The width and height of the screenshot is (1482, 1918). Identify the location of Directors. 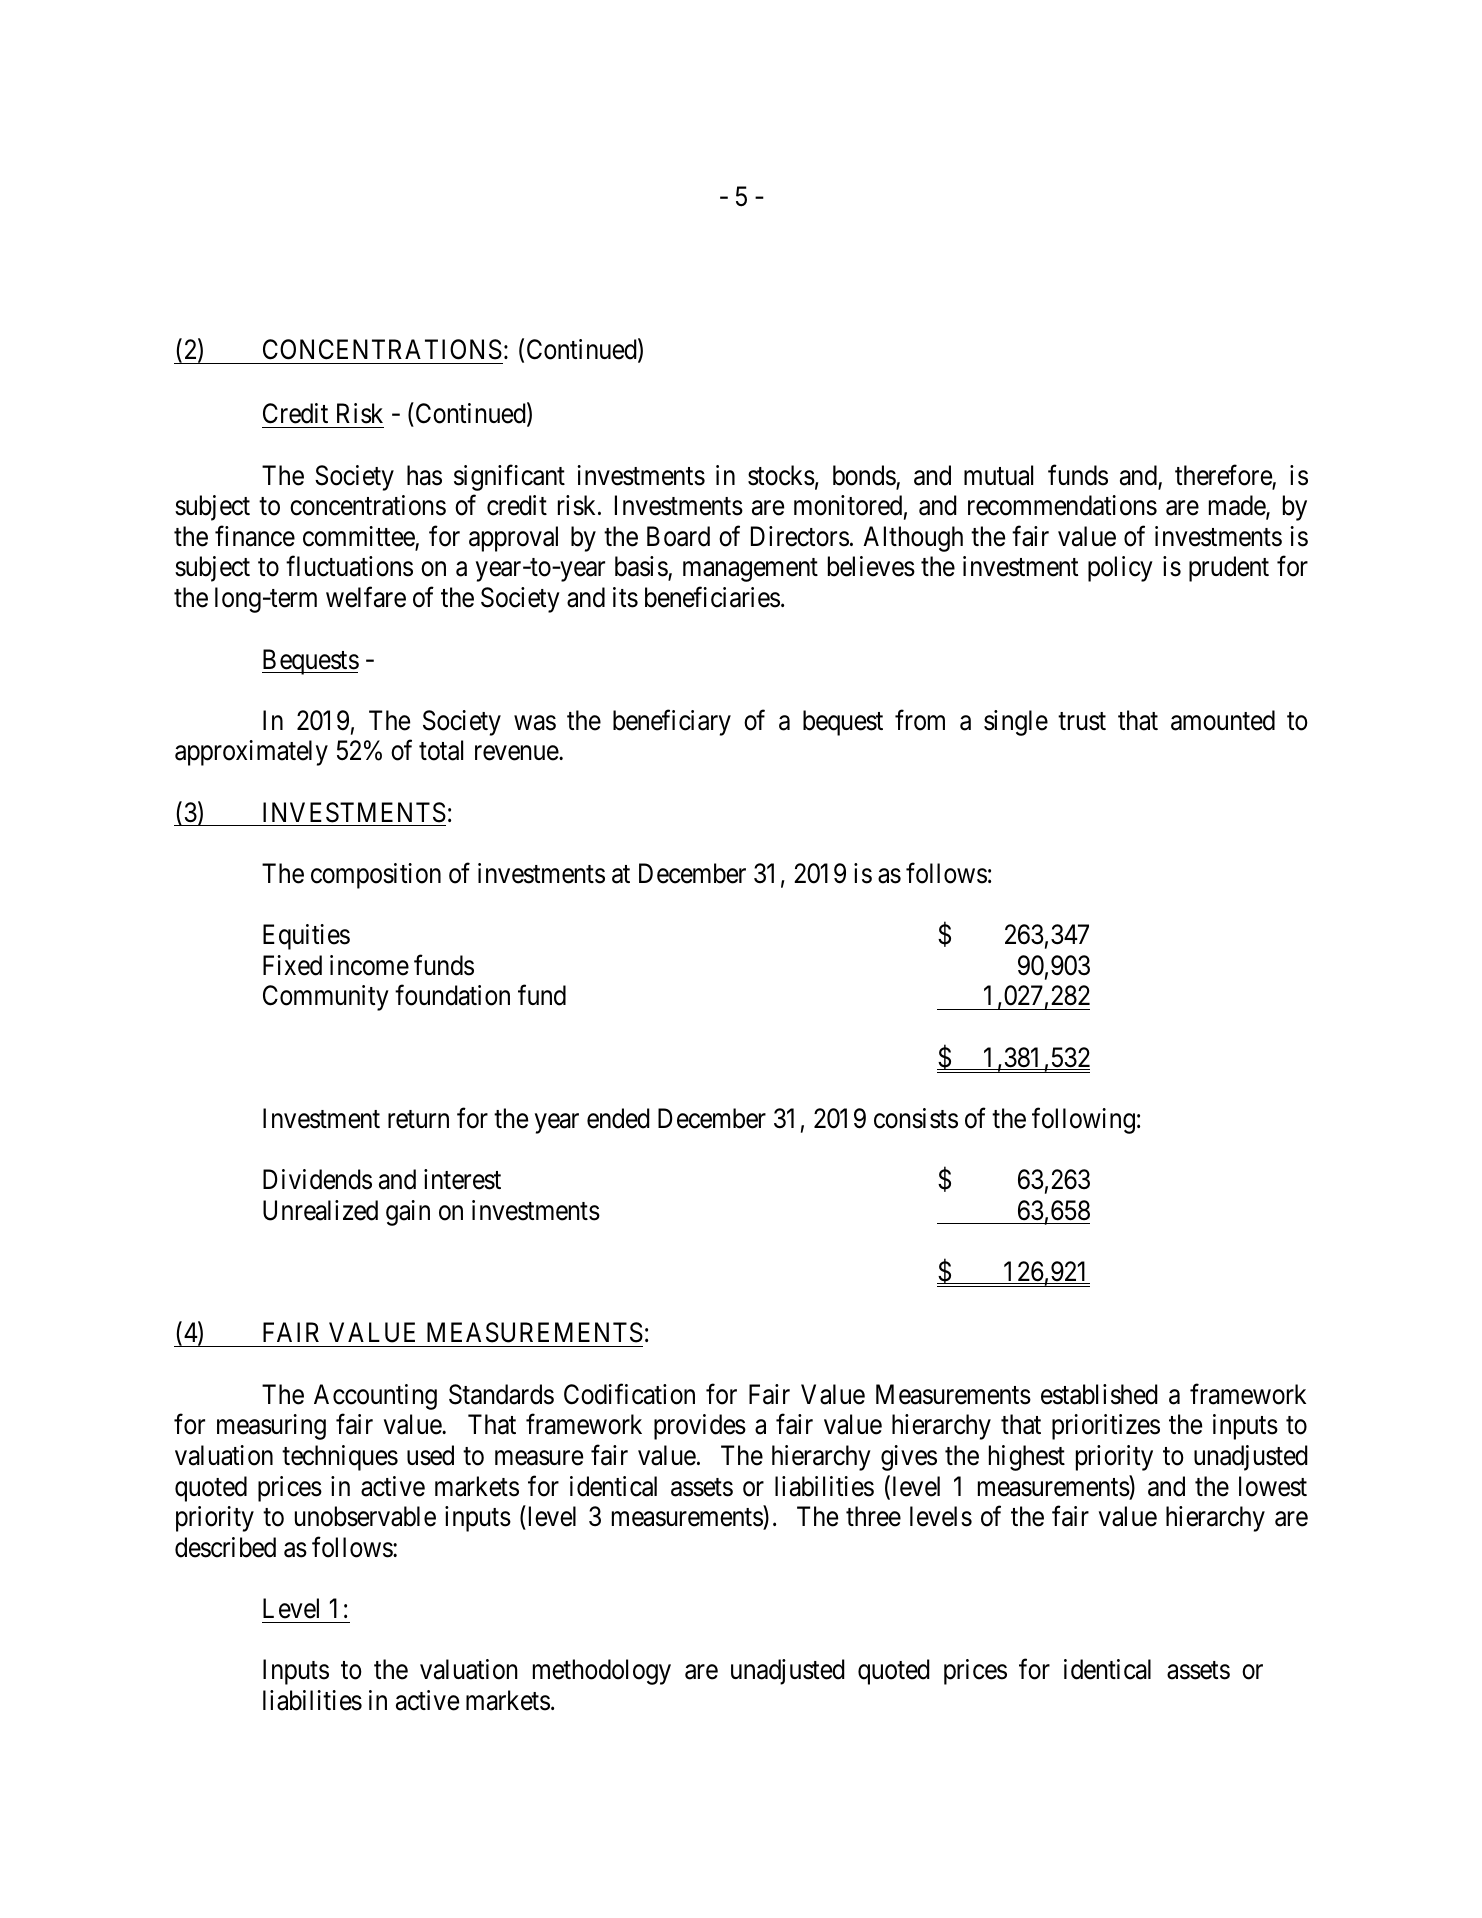
(800, 536).
